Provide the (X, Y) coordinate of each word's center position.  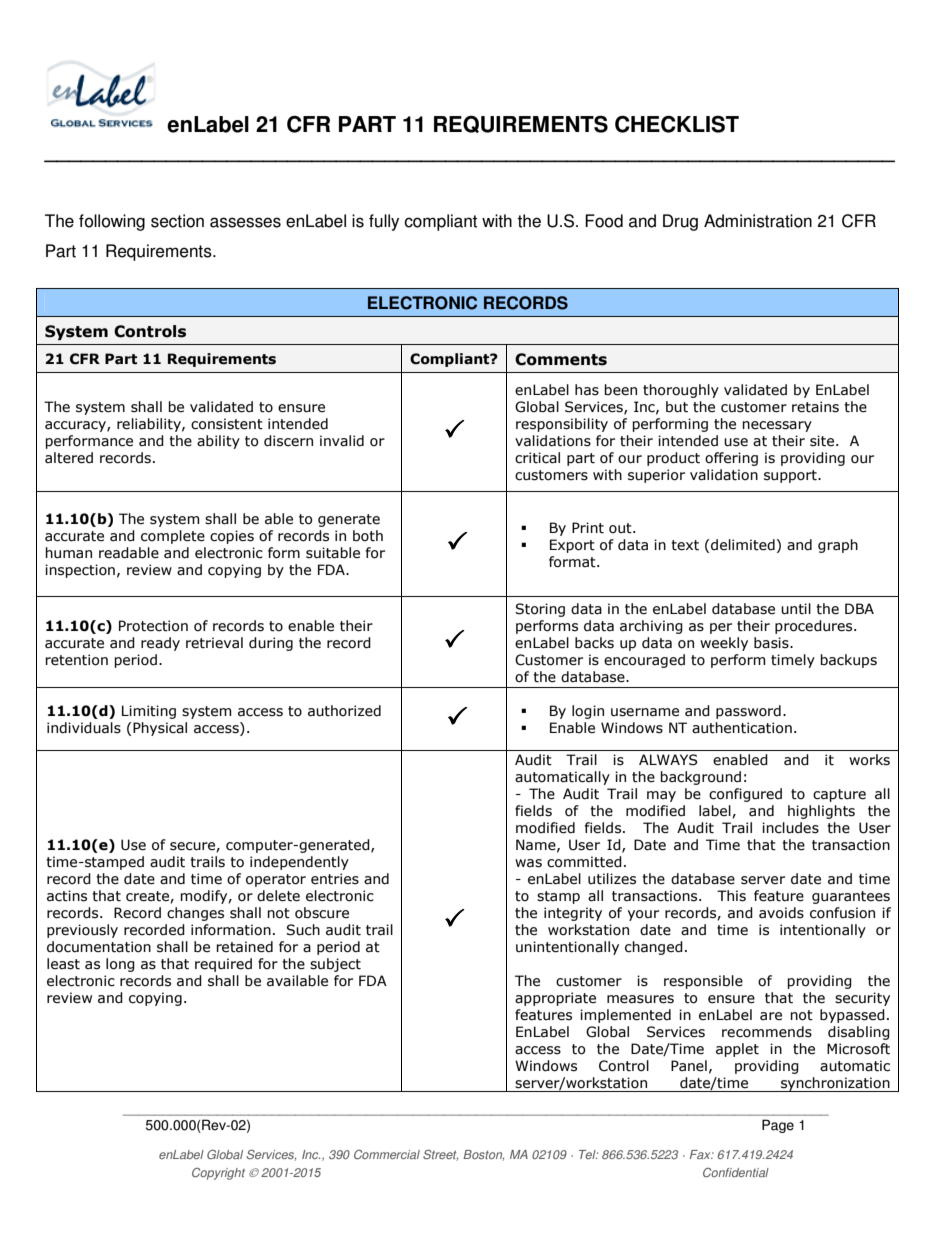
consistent (227, 424)
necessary (777, 426)
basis (772, 643)
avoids (781, 913)
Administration (758, 221)
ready (160, 644)
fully (384, 222)
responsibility (562, 425)
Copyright (218, 1174)
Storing (540, 610)
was (528, 863)
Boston (483, 1155)
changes (195, 914)
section (177, 221)
